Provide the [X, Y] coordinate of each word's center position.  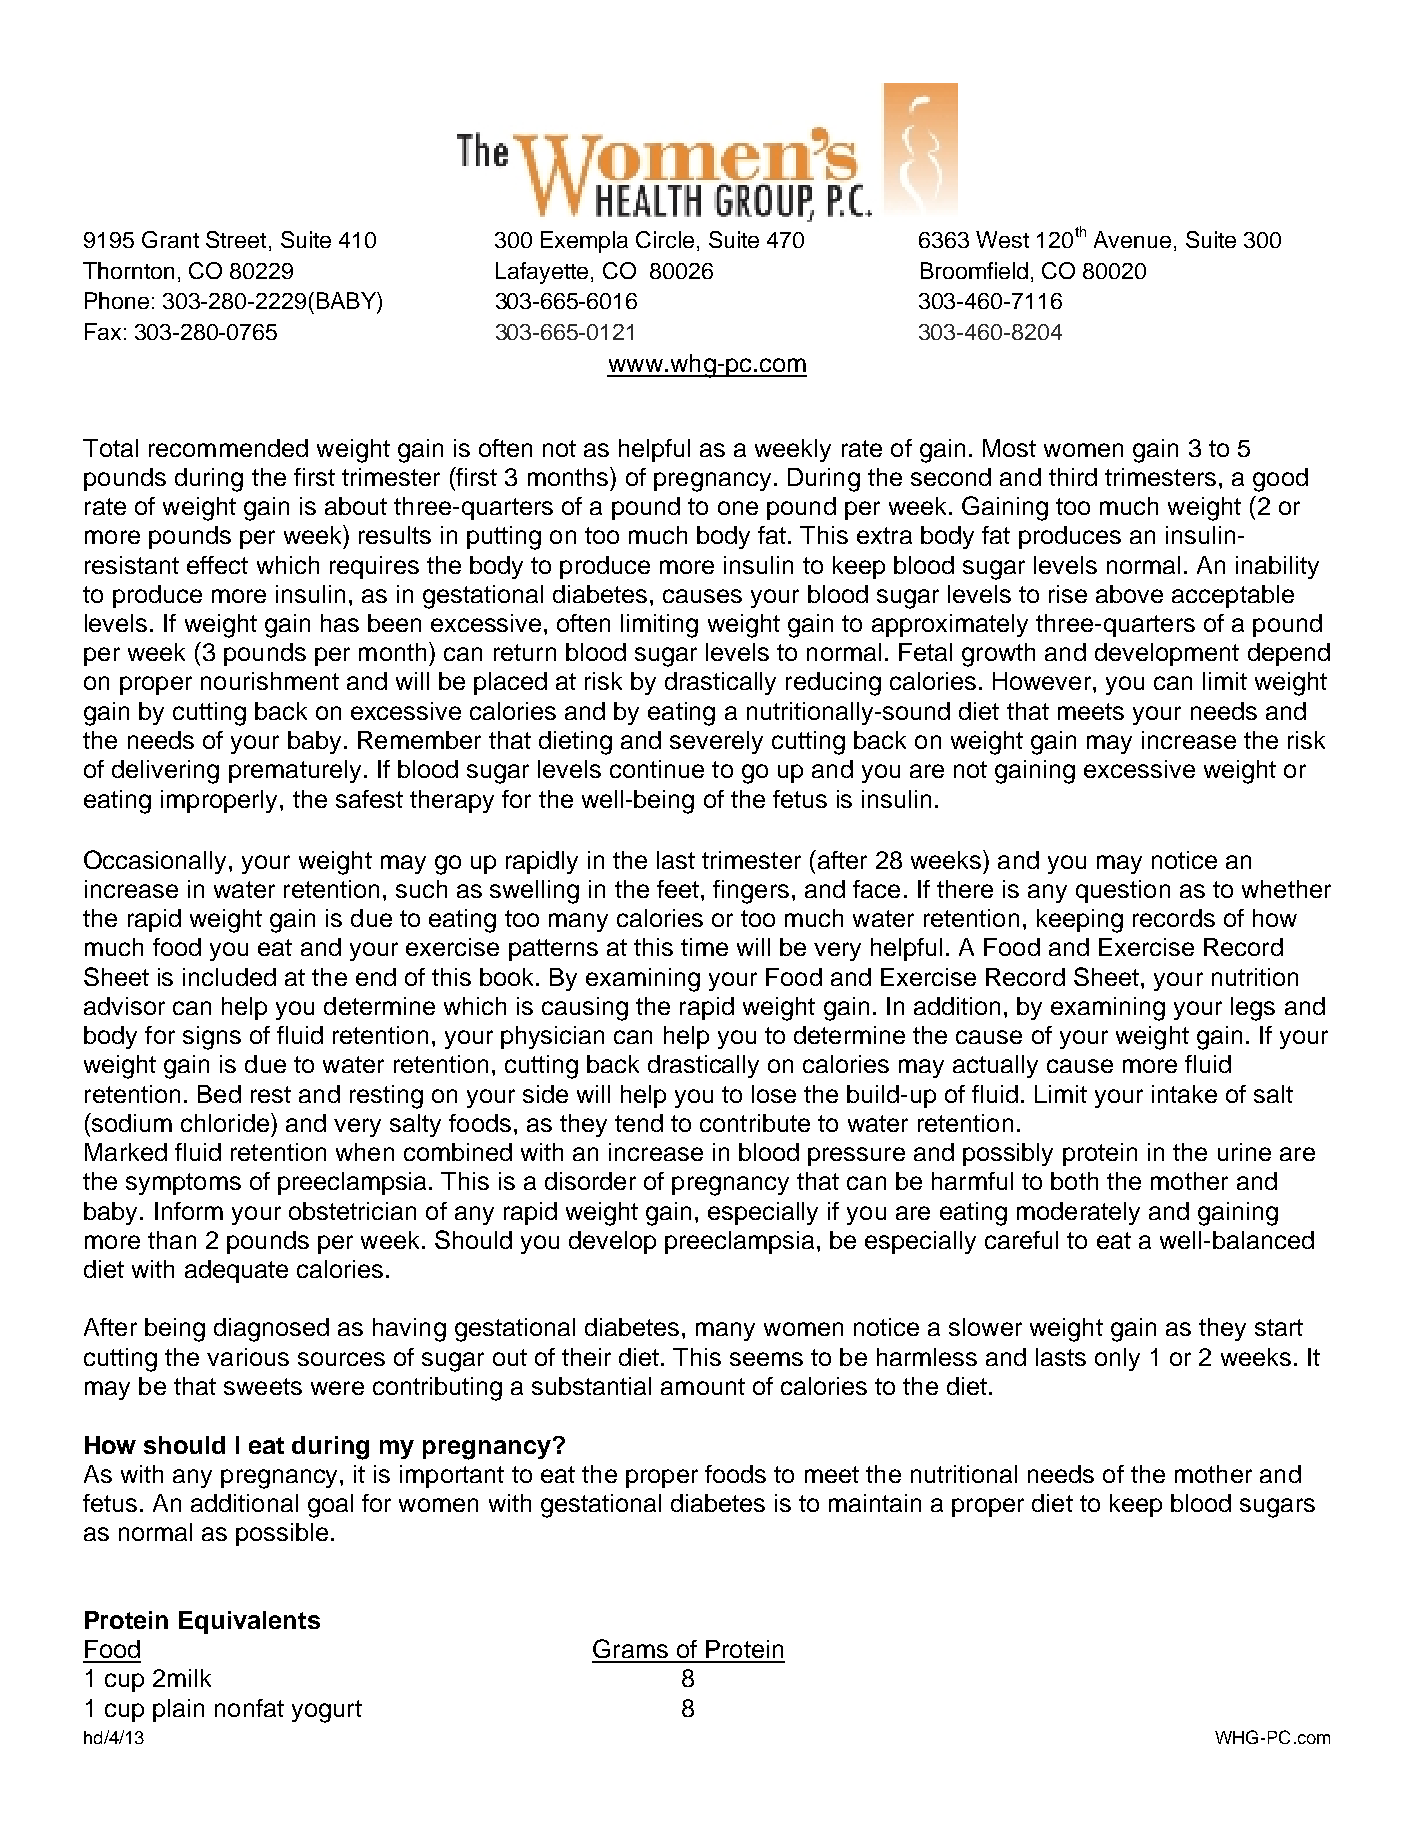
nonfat [249, 1708]
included [229, 977]
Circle [665, 239]
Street [236, 239]
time [704, 947]
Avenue [1132, 239]
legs [1253, 1009]
